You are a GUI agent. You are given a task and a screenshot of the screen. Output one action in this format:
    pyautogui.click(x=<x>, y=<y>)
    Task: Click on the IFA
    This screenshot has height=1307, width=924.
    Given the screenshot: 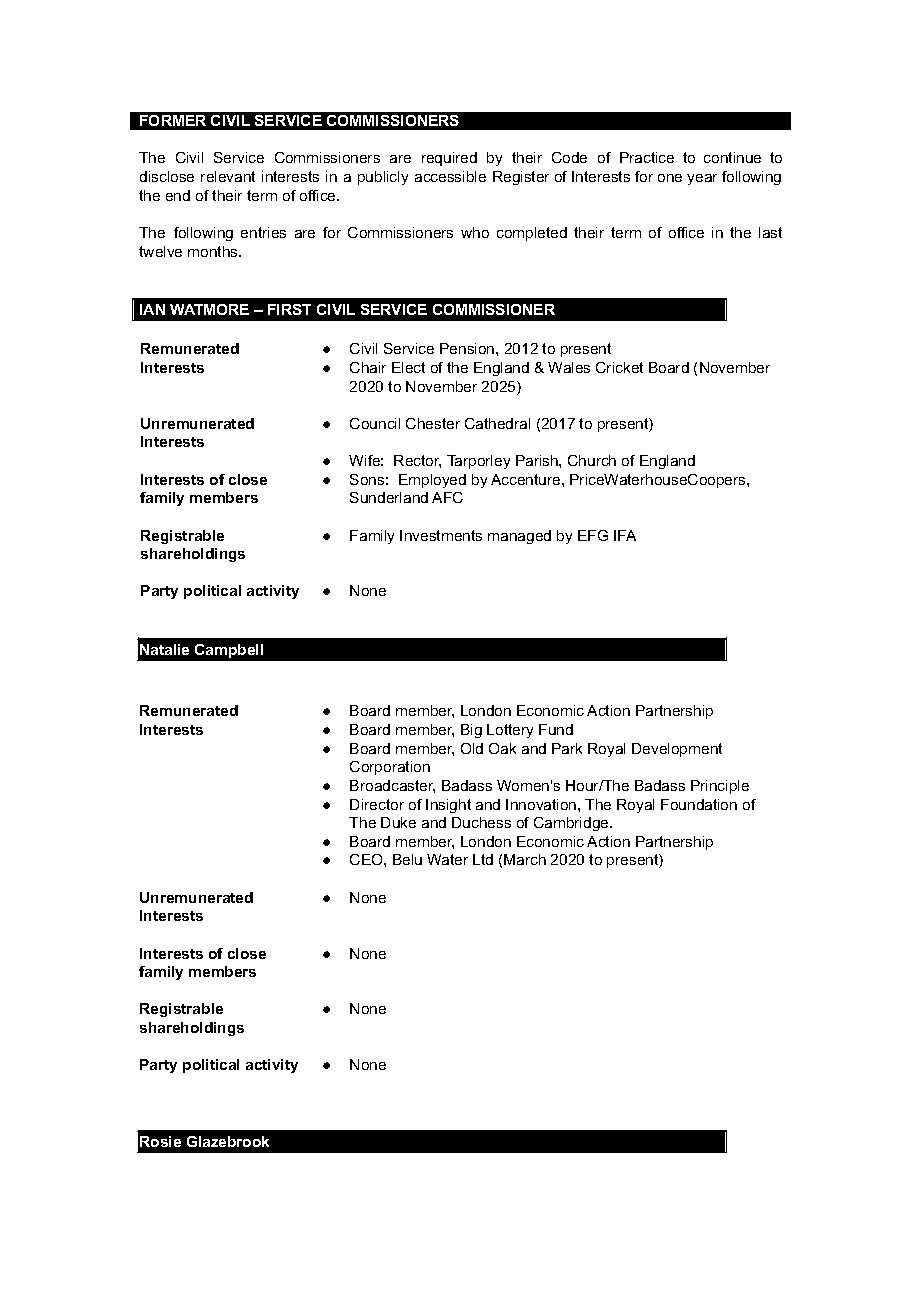 What is the action you would take?
    pyautogui.click(x=625, y=535)
